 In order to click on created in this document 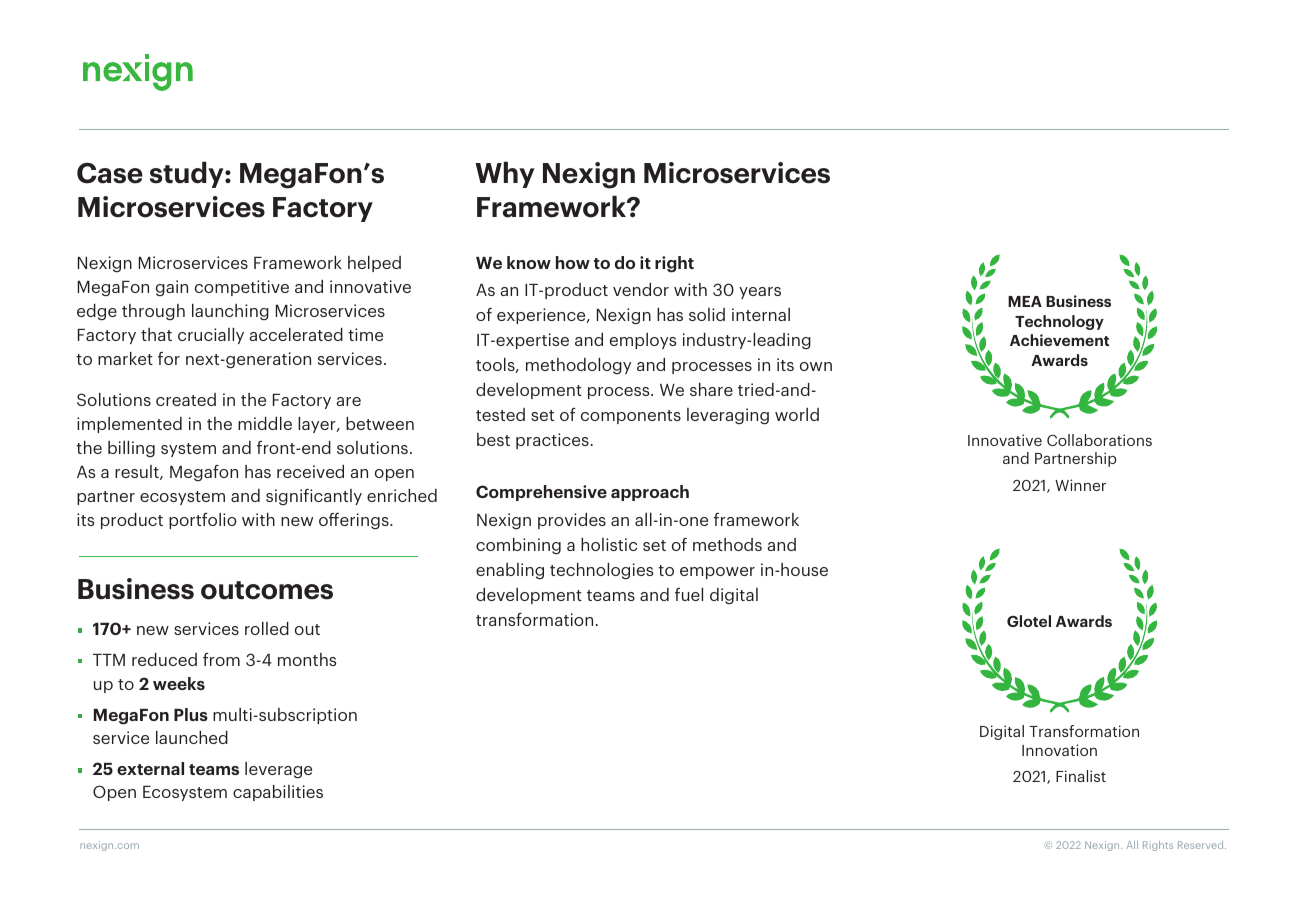, I will do `click(186, 399)`.
